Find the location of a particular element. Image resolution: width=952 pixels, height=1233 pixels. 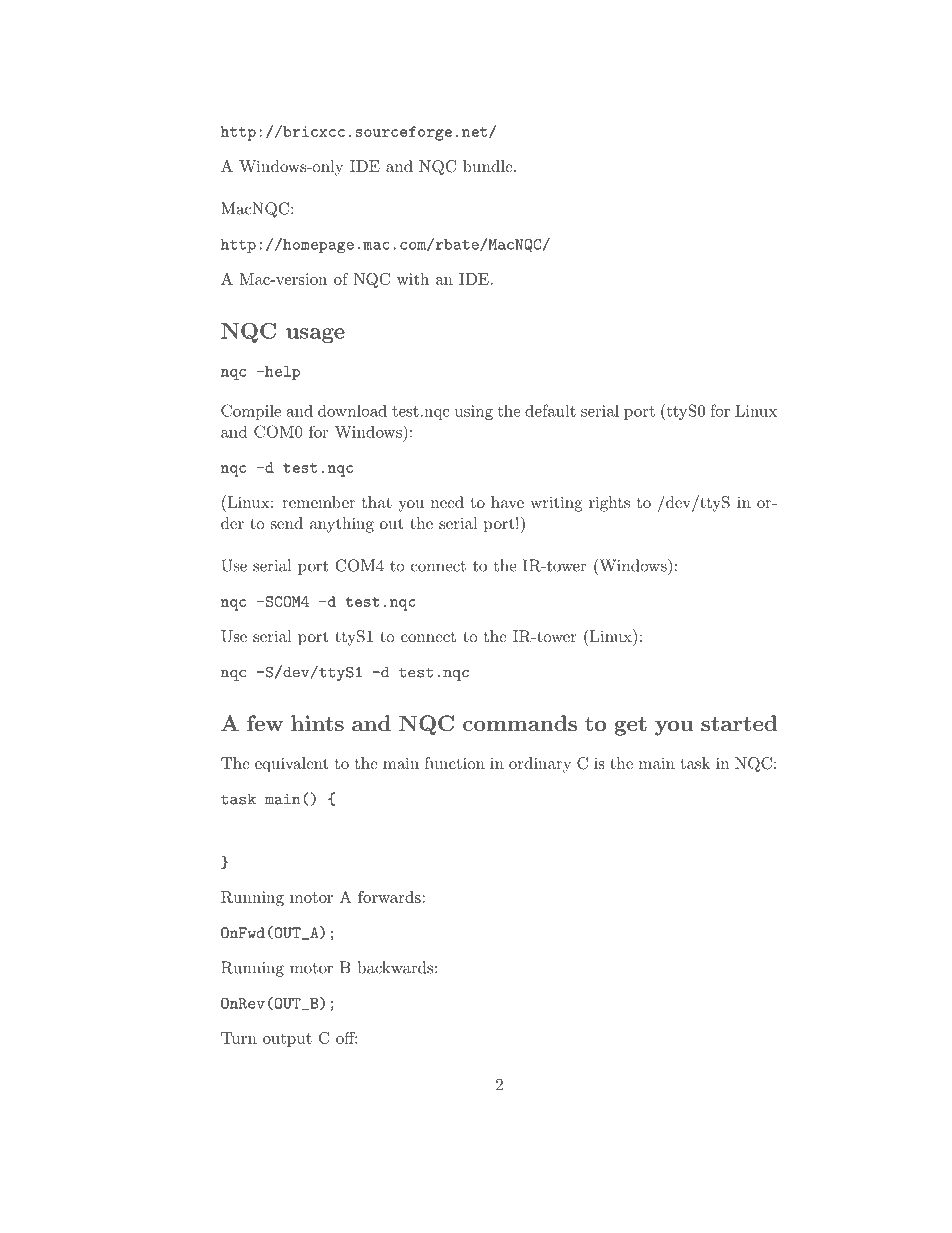

equivalent is located at coordinates (291, 765).
